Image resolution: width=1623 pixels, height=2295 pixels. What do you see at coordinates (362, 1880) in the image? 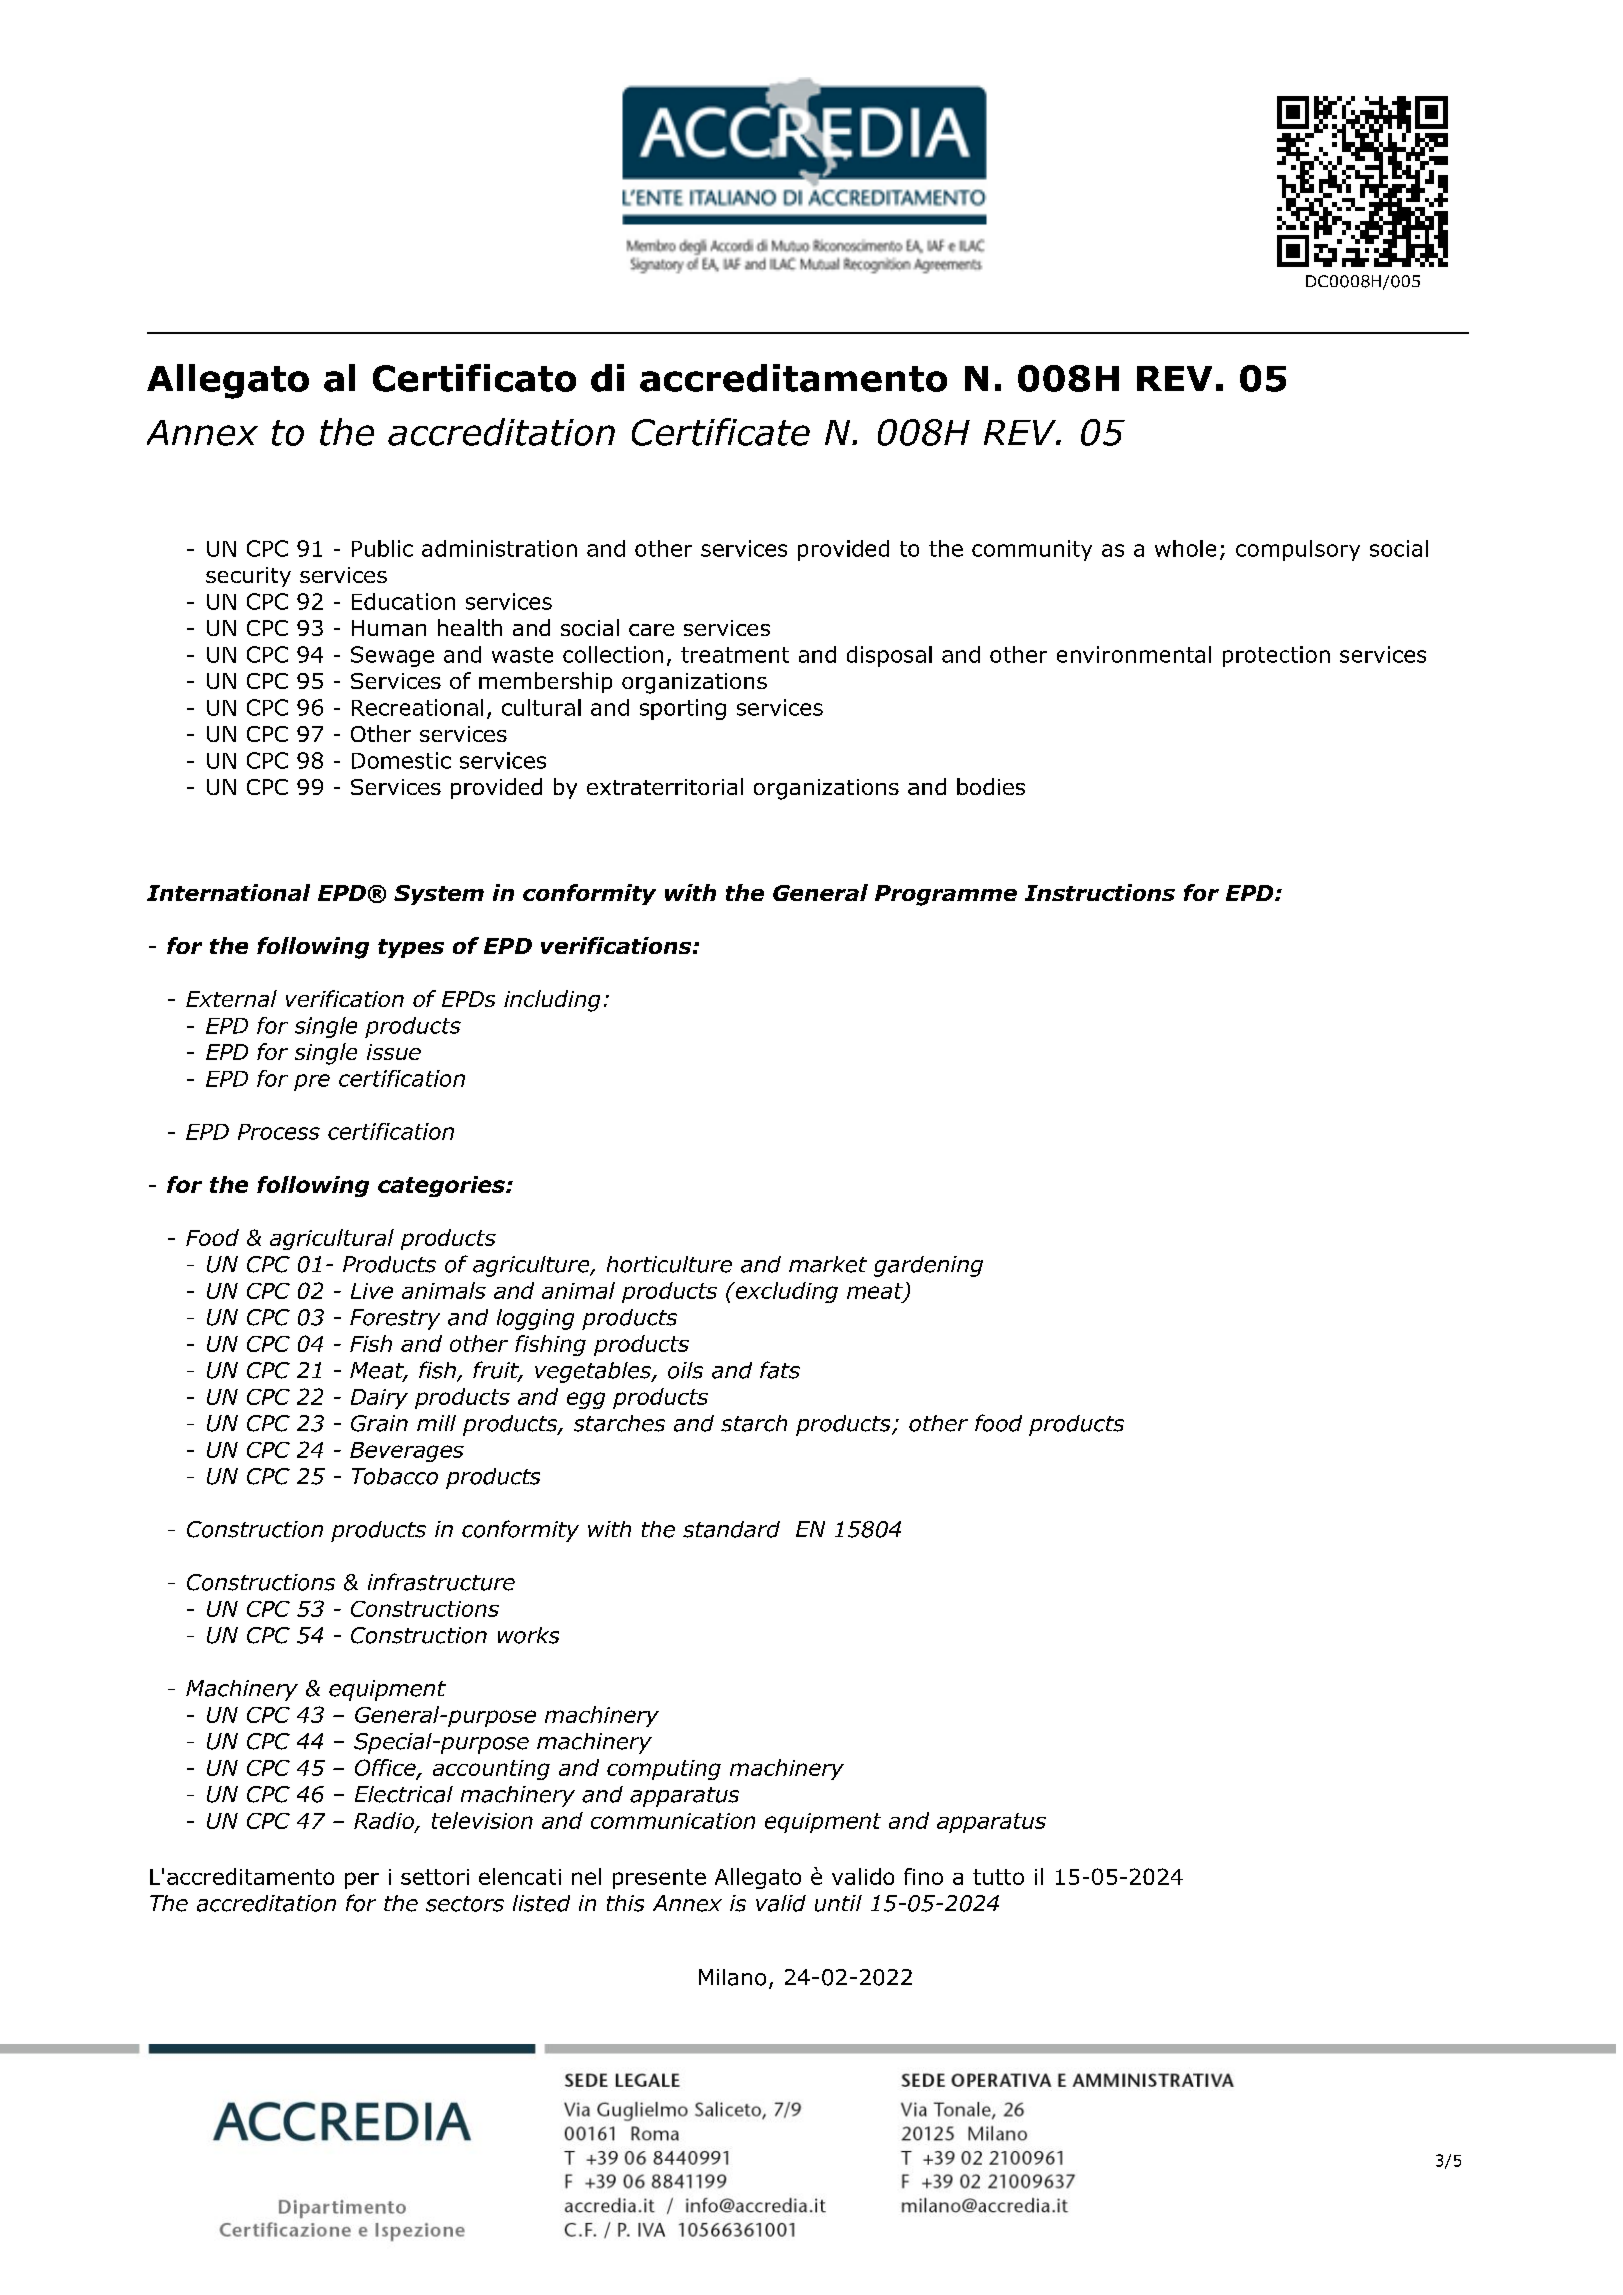
I see `per` at bounding box center [362, 1880].
